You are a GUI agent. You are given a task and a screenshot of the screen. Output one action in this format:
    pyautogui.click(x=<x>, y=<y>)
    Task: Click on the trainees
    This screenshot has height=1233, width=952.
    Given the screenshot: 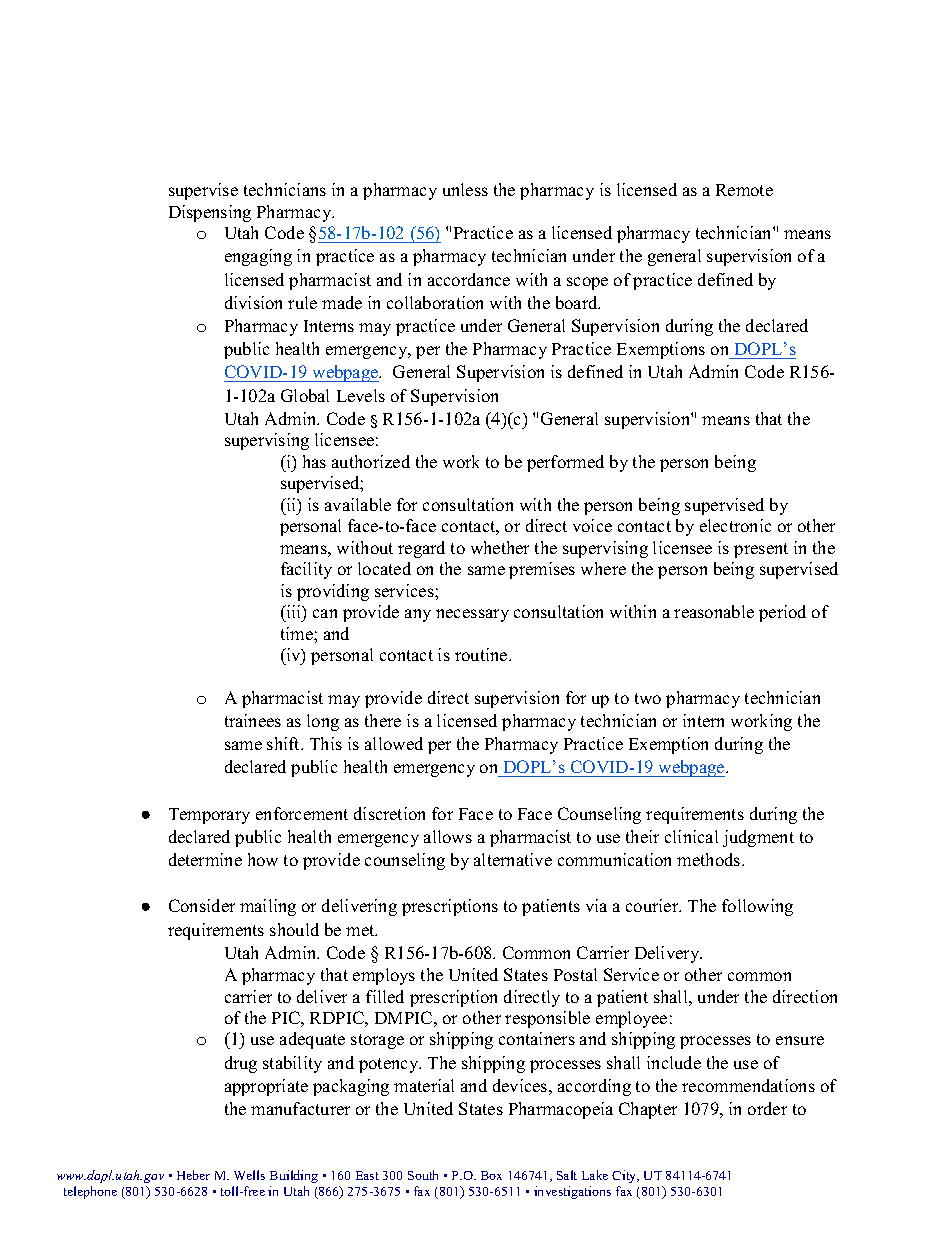 What is the action you would take?
    pyautogui.click(x=253, y=720)
